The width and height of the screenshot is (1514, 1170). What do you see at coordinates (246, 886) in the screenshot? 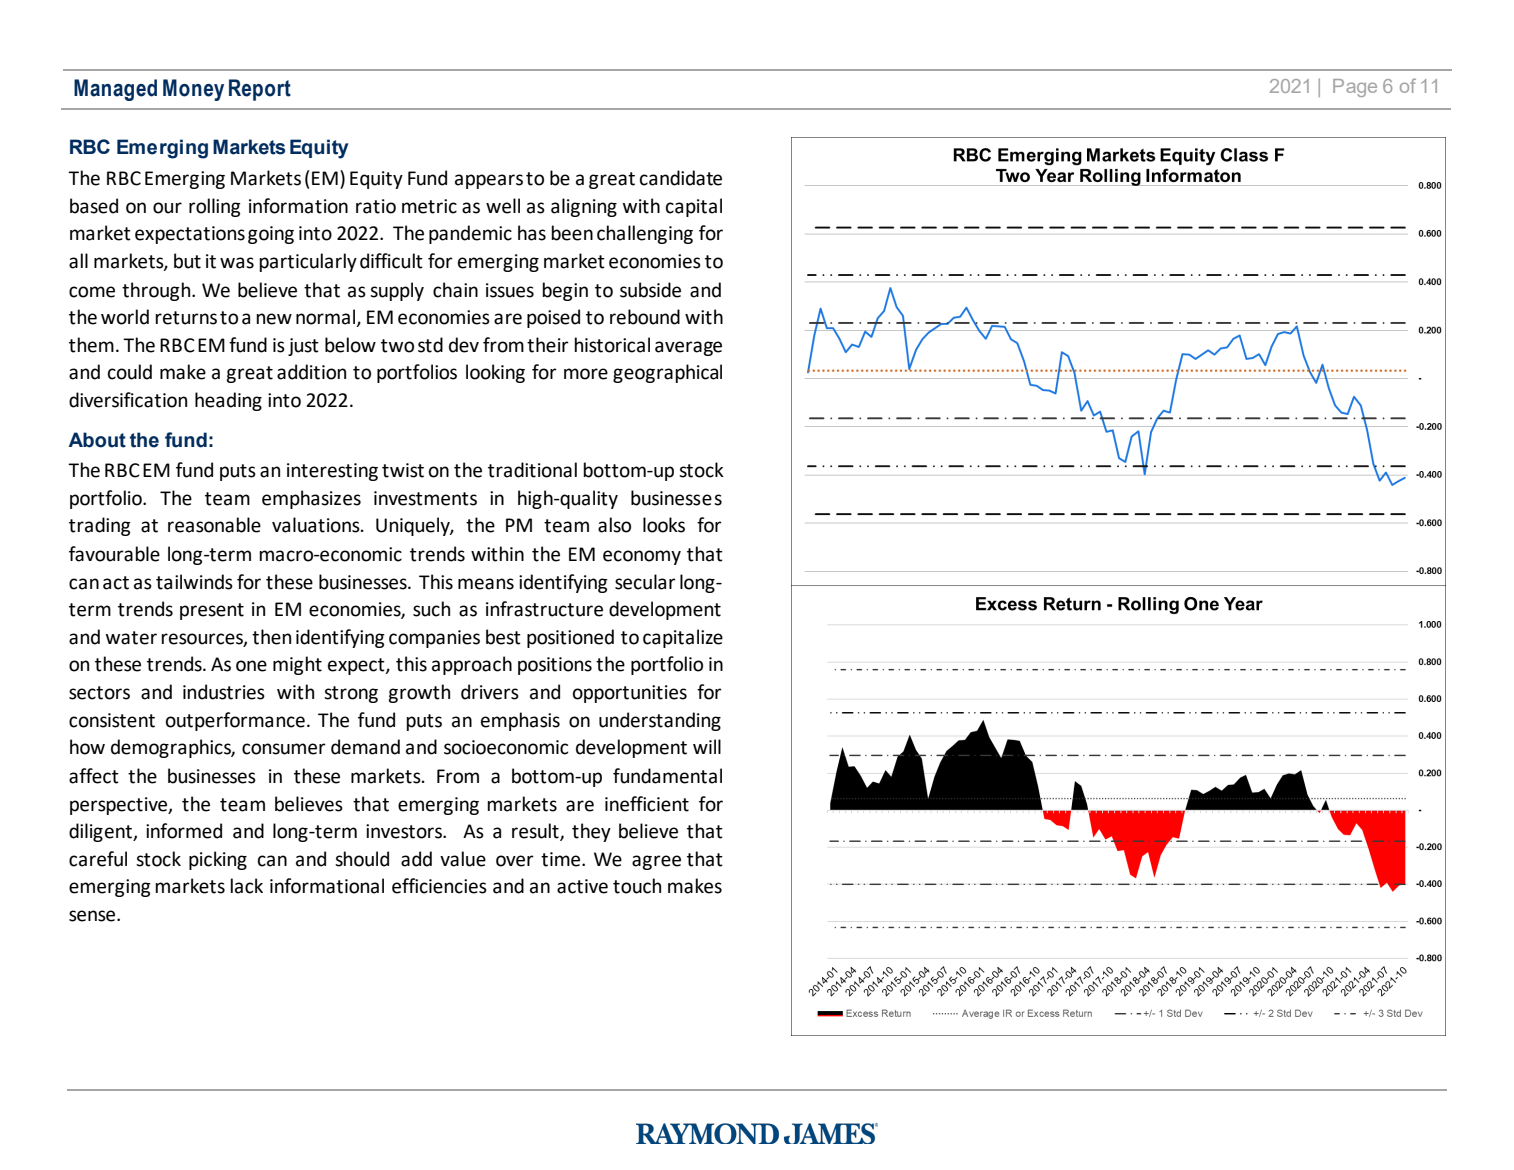
I see `lack` at bounding box center [246, 886].
